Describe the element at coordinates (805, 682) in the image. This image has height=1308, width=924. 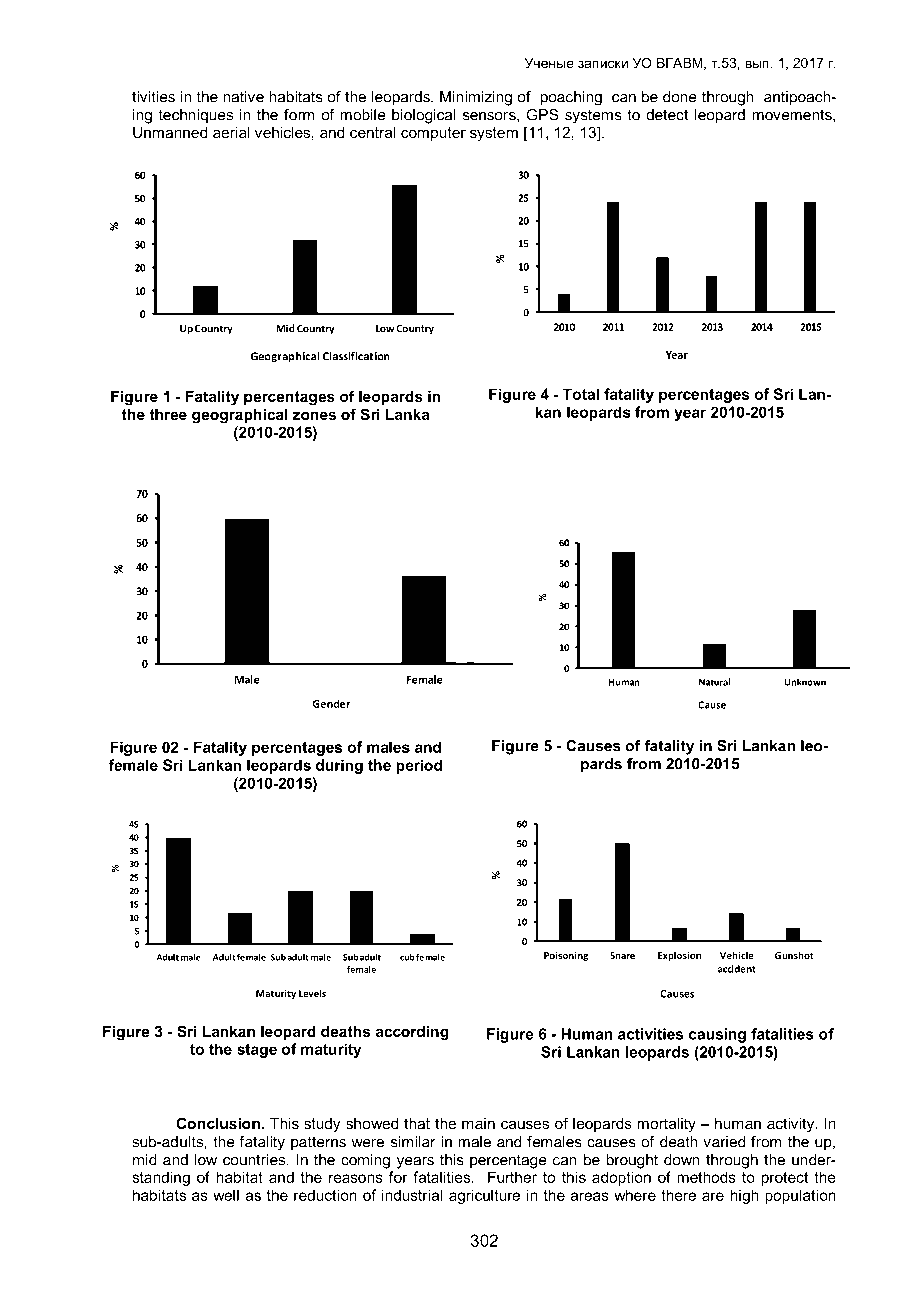
I see `Unknown` at that location.
